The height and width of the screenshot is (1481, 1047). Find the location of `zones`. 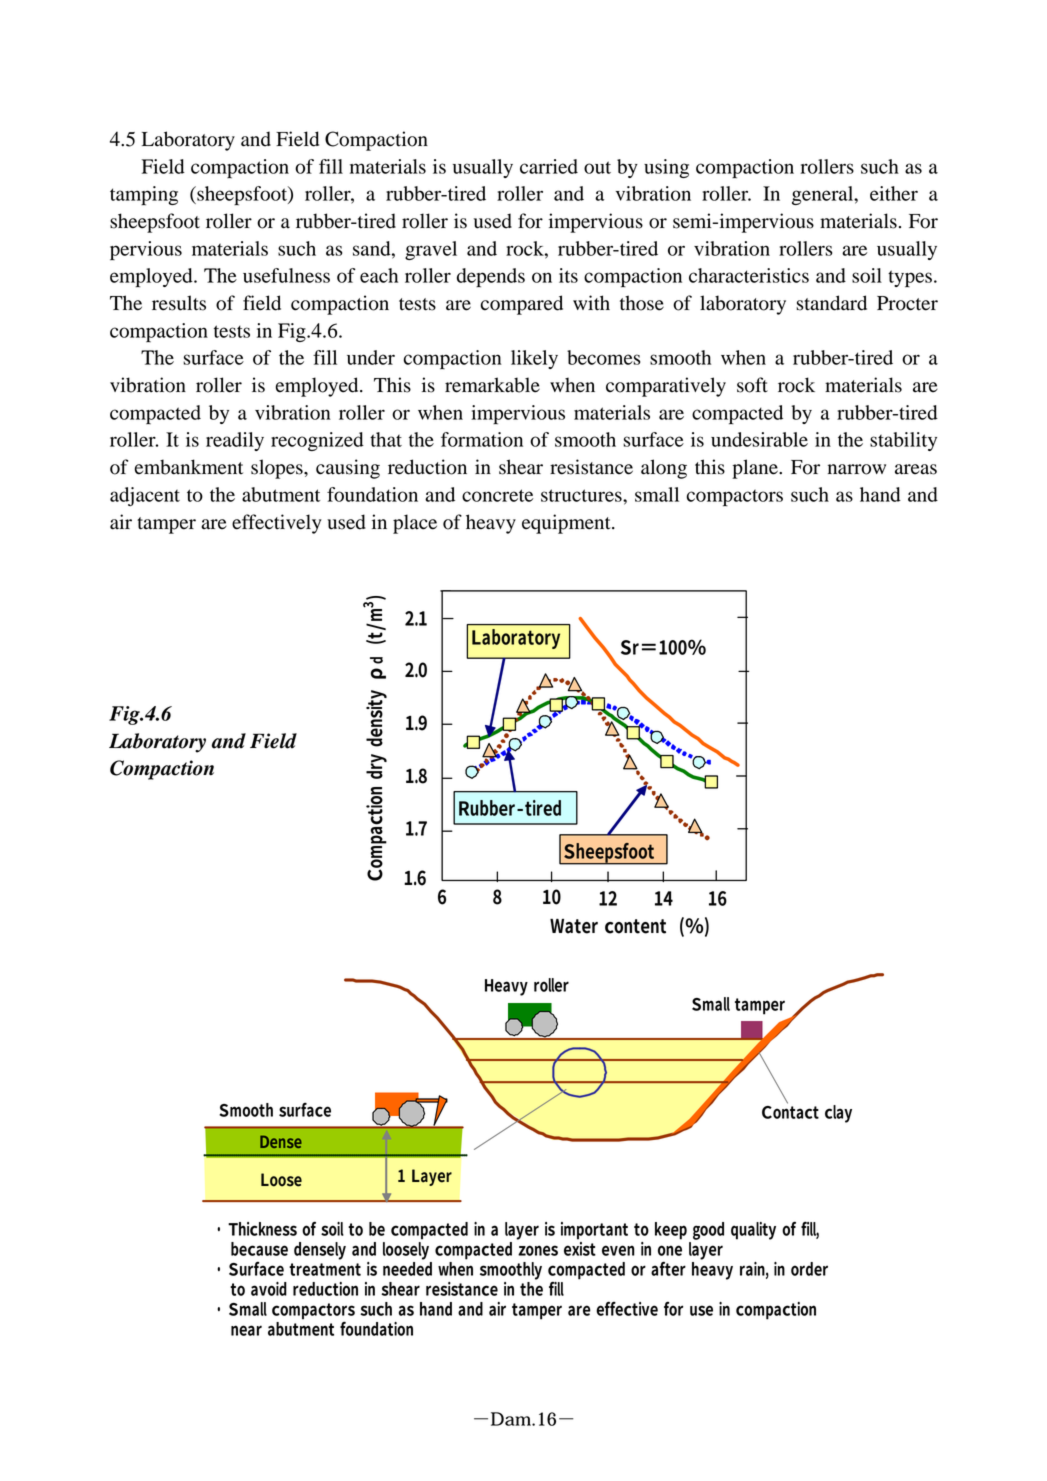

zones is located at coordinates (538, 1250).
